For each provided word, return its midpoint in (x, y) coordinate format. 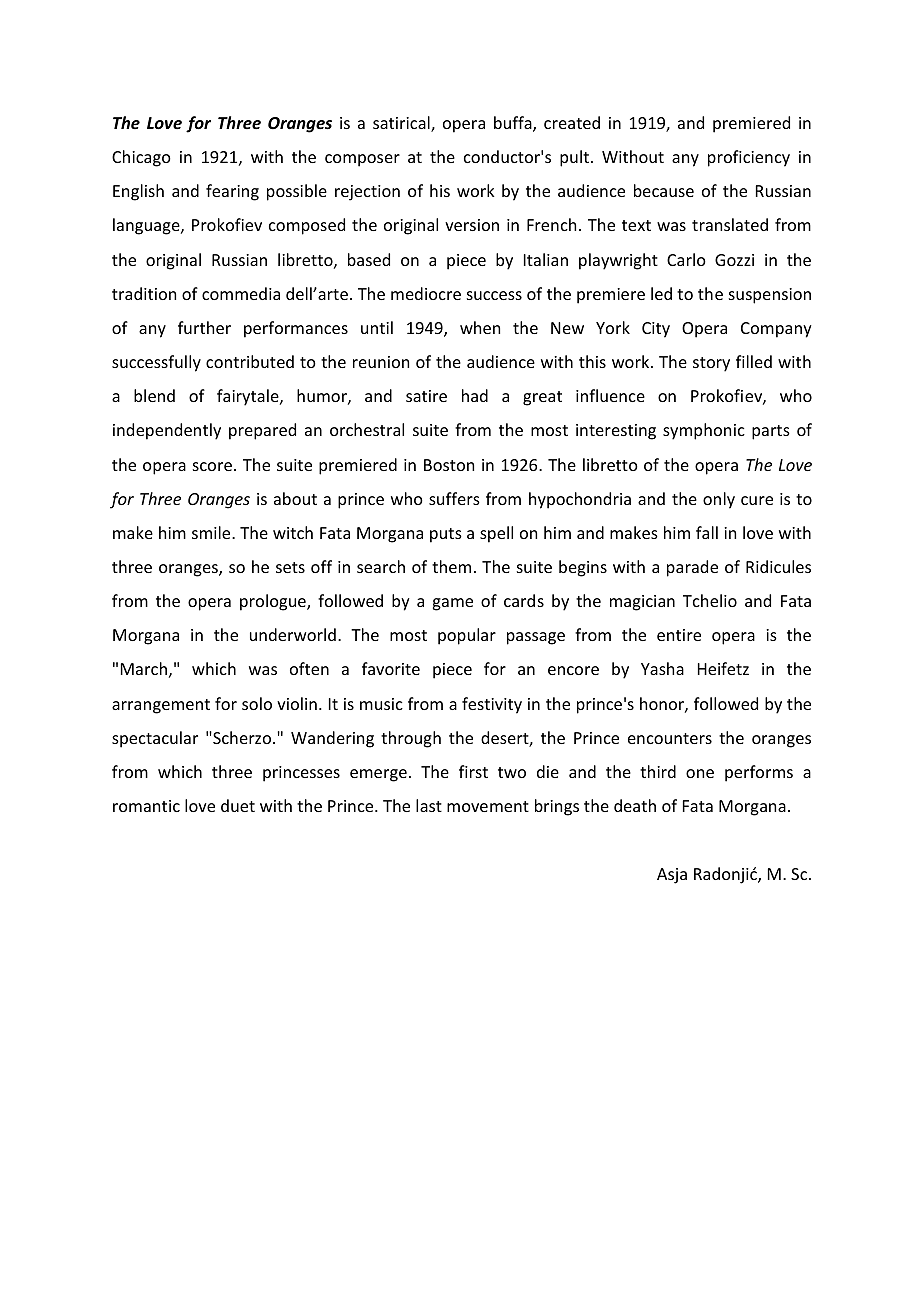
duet (238, 805)
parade (692, 568)
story (711, 364)
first (473, 771)
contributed (250, 361)
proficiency (749, 158)
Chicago (141, 158)
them (451, 566)
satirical (402, 124)
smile (212, 532)
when (480, 327)
